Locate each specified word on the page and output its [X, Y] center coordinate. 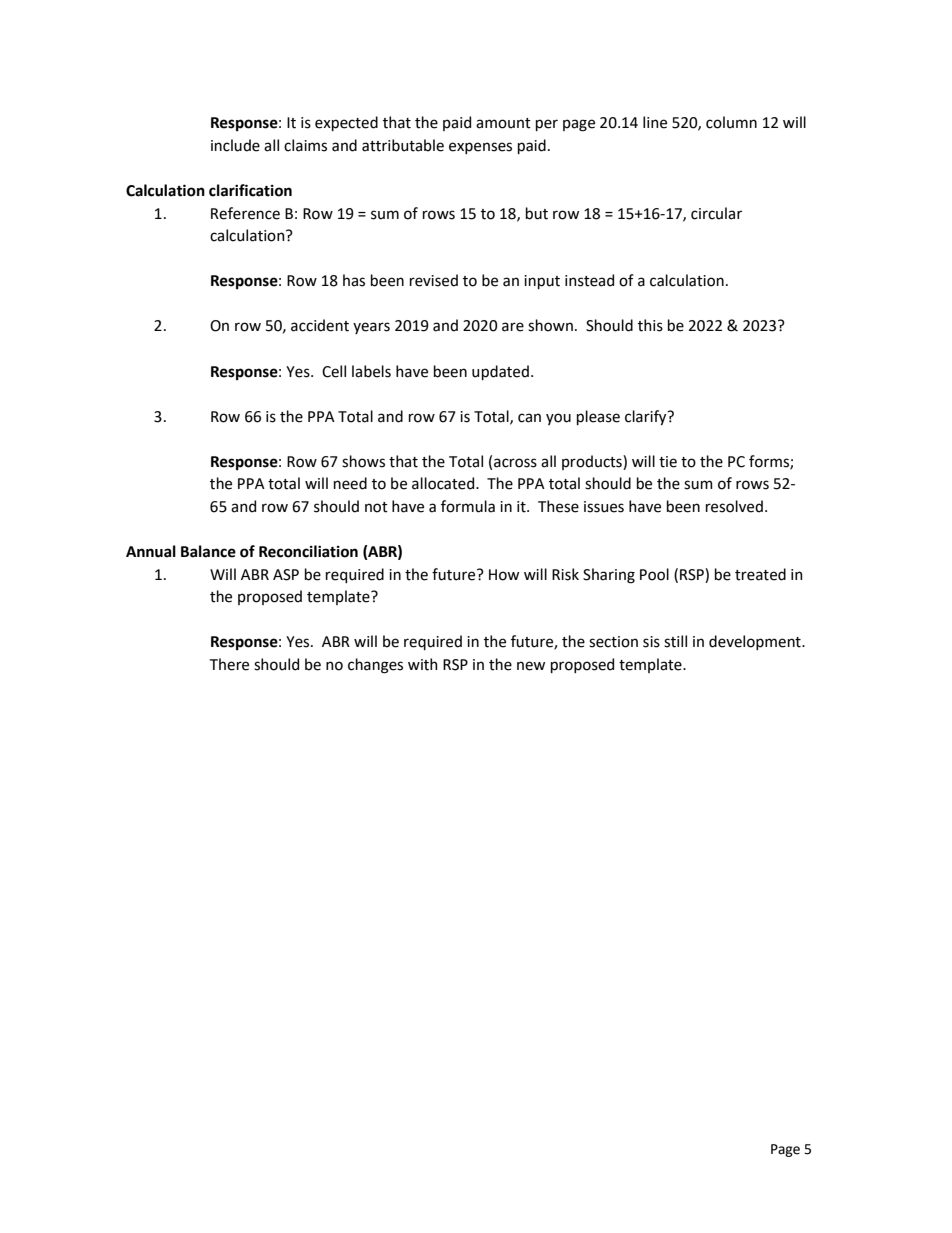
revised [434, 280]
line [655, 122]
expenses [480, 148]
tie [668, 462]
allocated [444, 483]
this [650, 325]
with [423, 664]
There [229, 664]
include [235, 145]
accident [320, 325]
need [350, 483]
